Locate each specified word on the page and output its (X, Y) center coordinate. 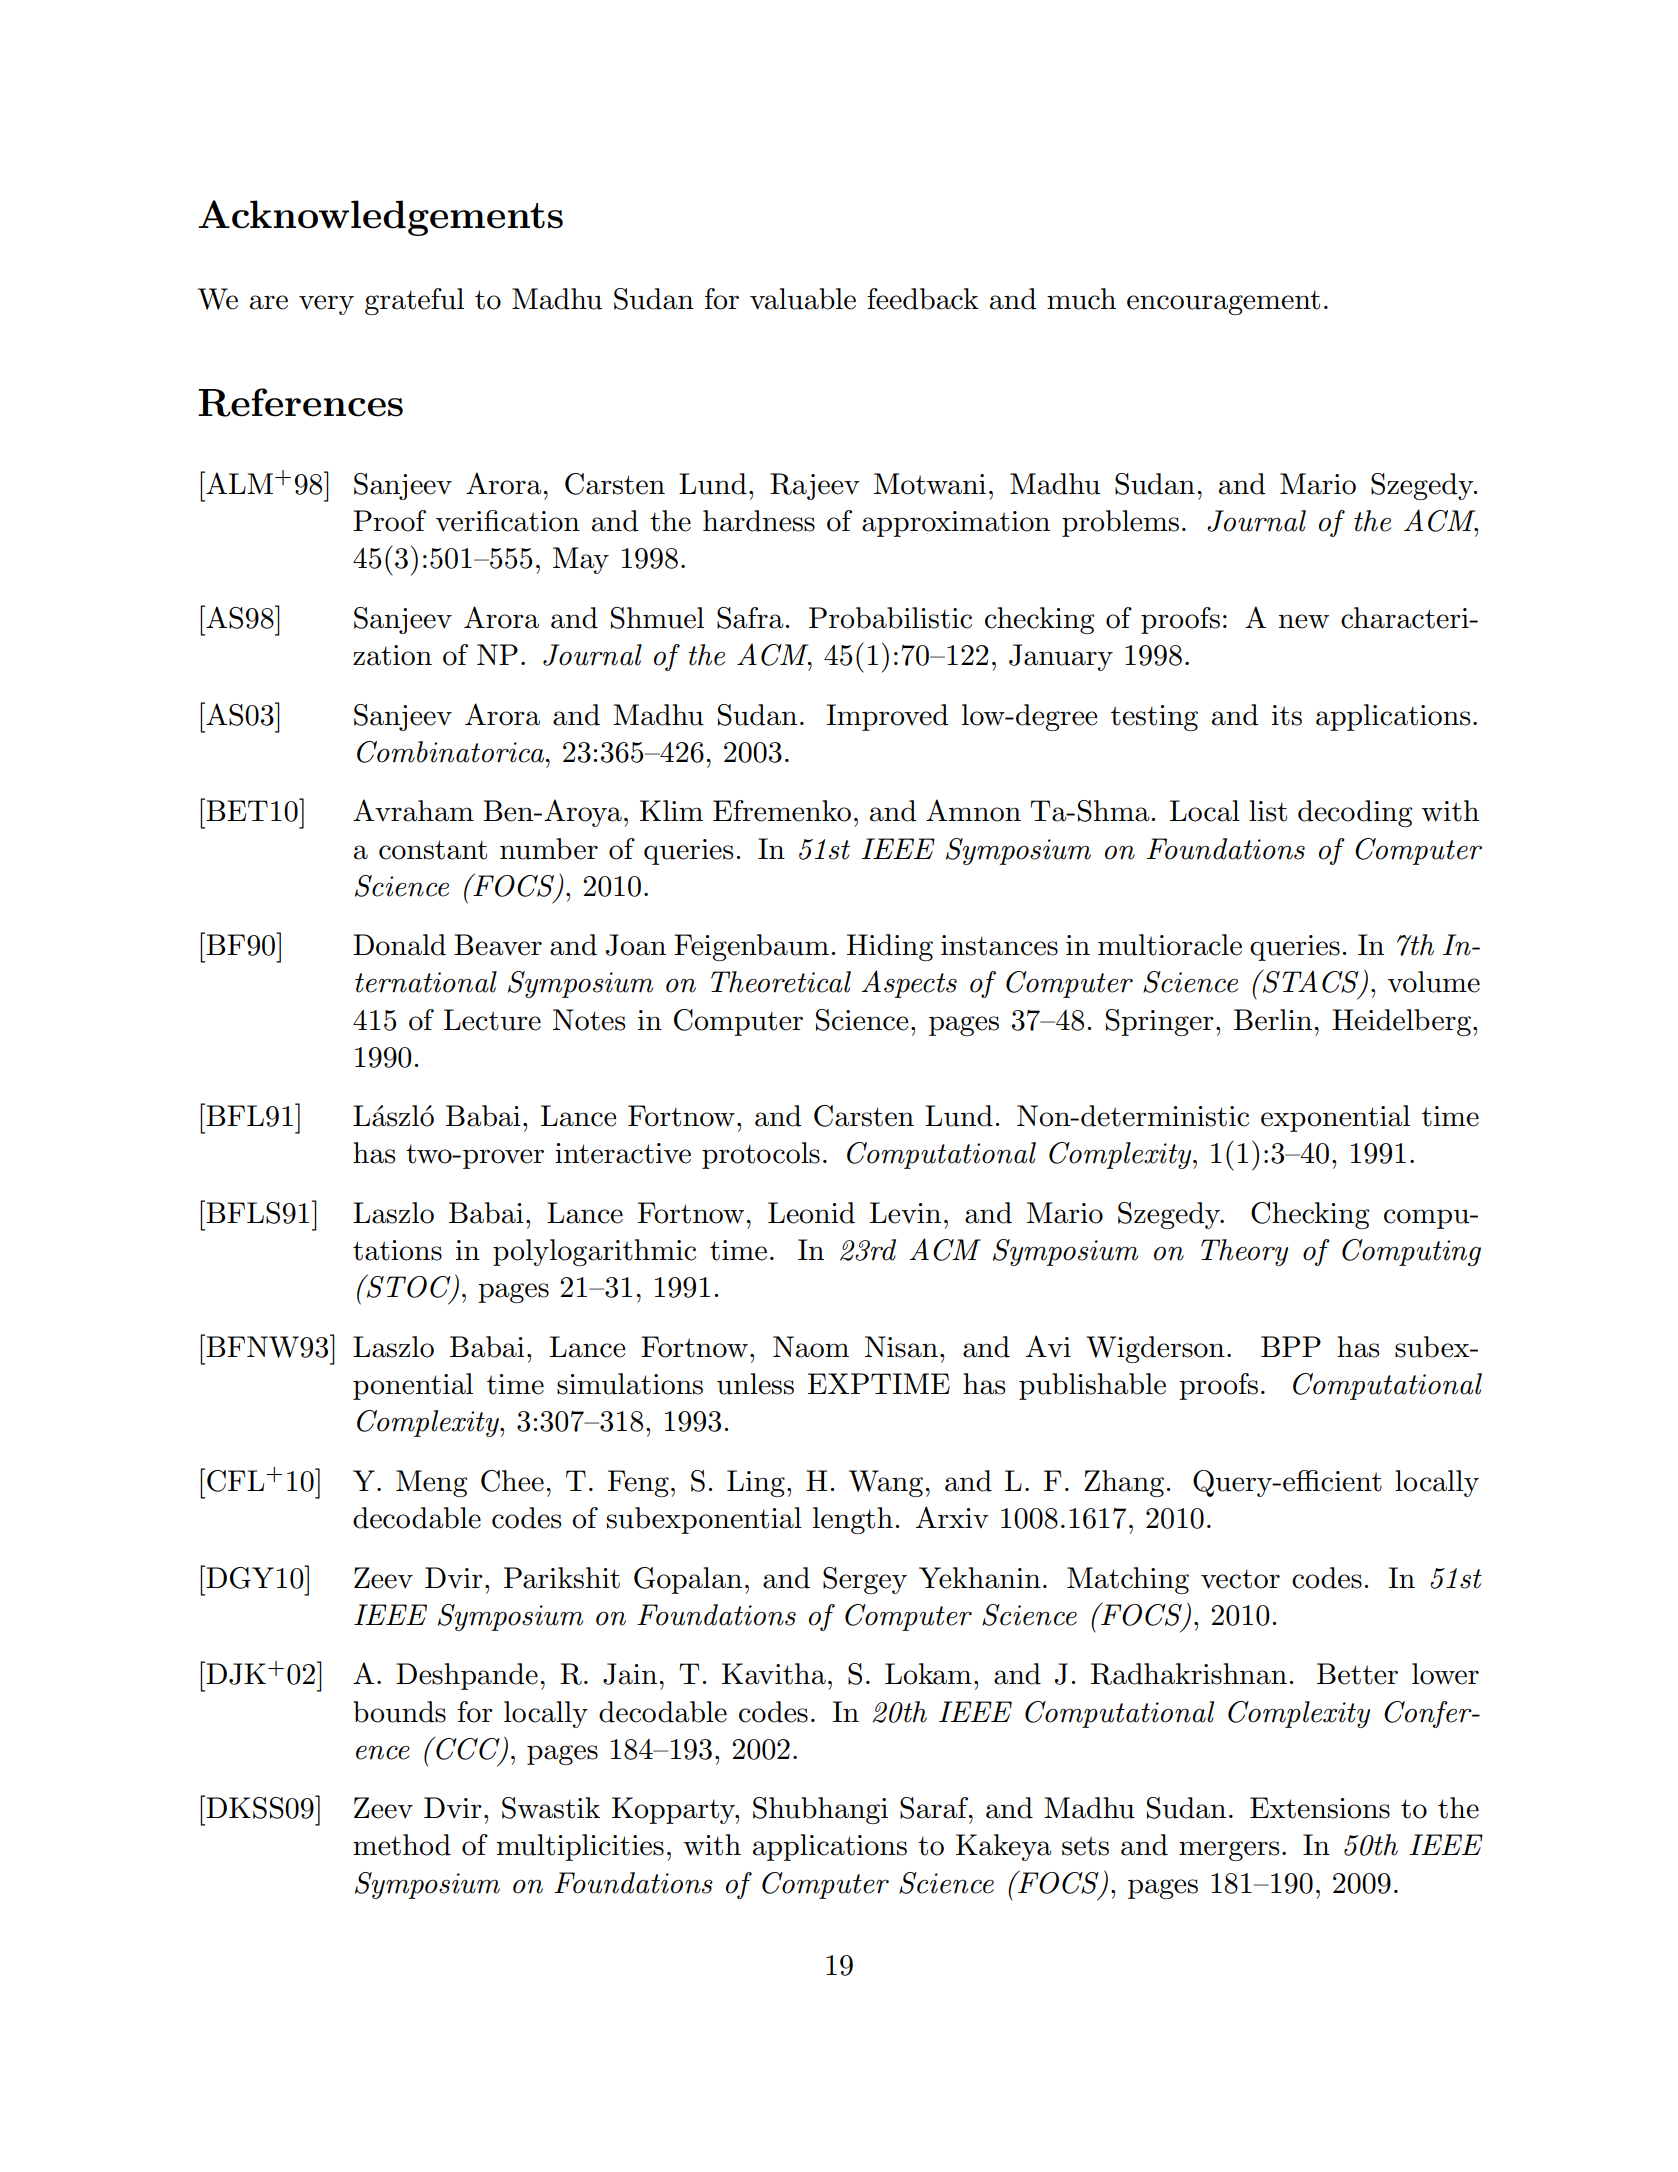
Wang (886, 1483)
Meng (432, 1483)
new (1304, 621)
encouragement (1223, 302)
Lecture (492, 1020)
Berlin (1273, 1020)
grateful (414, 301)
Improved (887, 717)
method (402, 1845)
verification (508, 521)
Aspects (909, 984)
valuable (803, 299)
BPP (1291, 1346)
